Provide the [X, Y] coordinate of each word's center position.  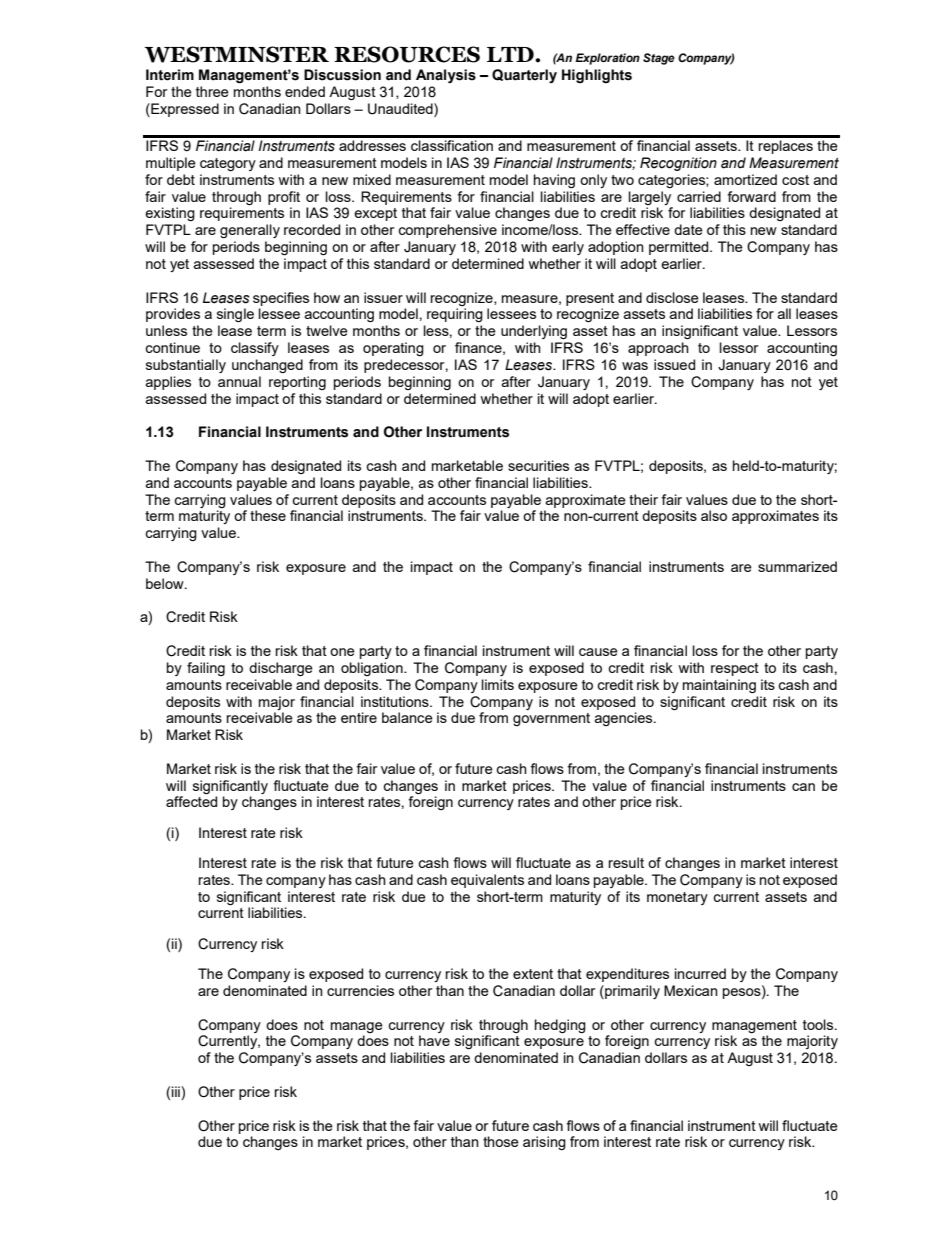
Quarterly [524, 76]
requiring [455, 315]
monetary [677, 898]
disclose [672, 297]
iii [177, 1091]
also [714, 515]
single [235, 315]
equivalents [487, 881]
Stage [659, 59]
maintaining [719, 686]
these [268, 515]
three [212, 91]
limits [498, 684]
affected [191, 801]
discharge [281, 669]
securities [538, 465]
